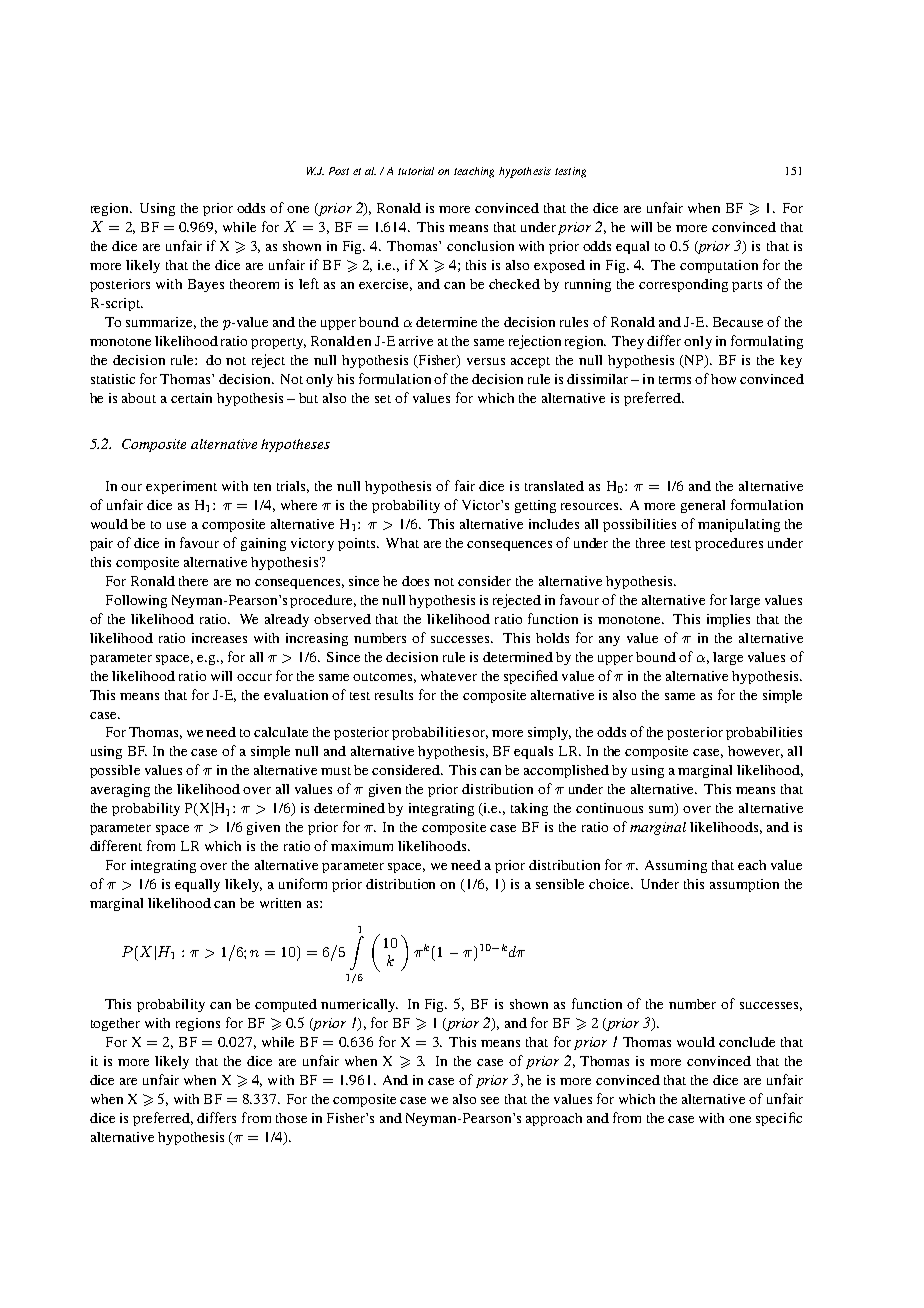 This screenshot has height=1308, width=924. What do you see at coordinates (383, 399) in the screenshot?
I see `set` at bounding box center [383, 399].
